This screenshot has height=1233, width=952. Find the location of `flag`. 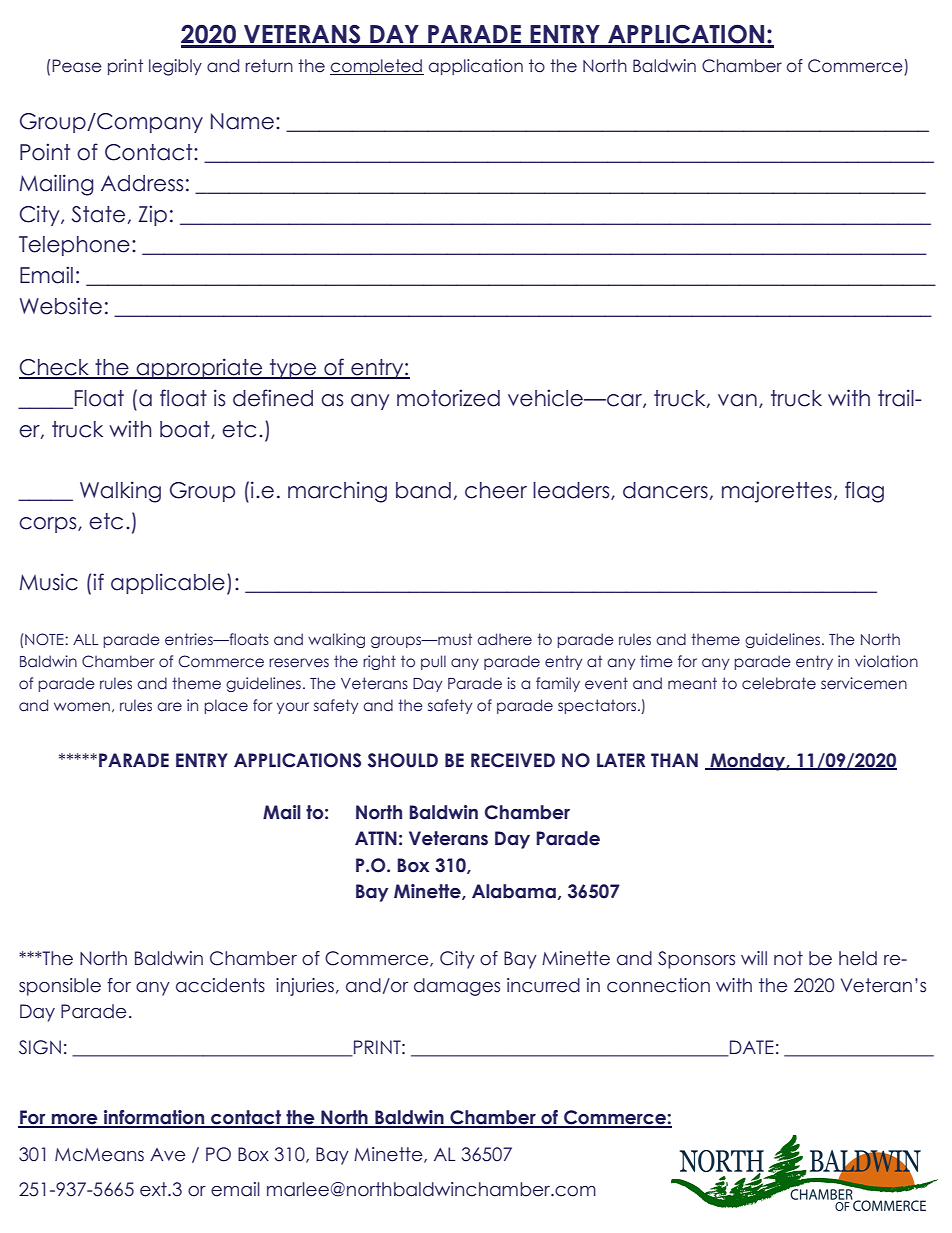

flag is located at coordinates (864, 492).
